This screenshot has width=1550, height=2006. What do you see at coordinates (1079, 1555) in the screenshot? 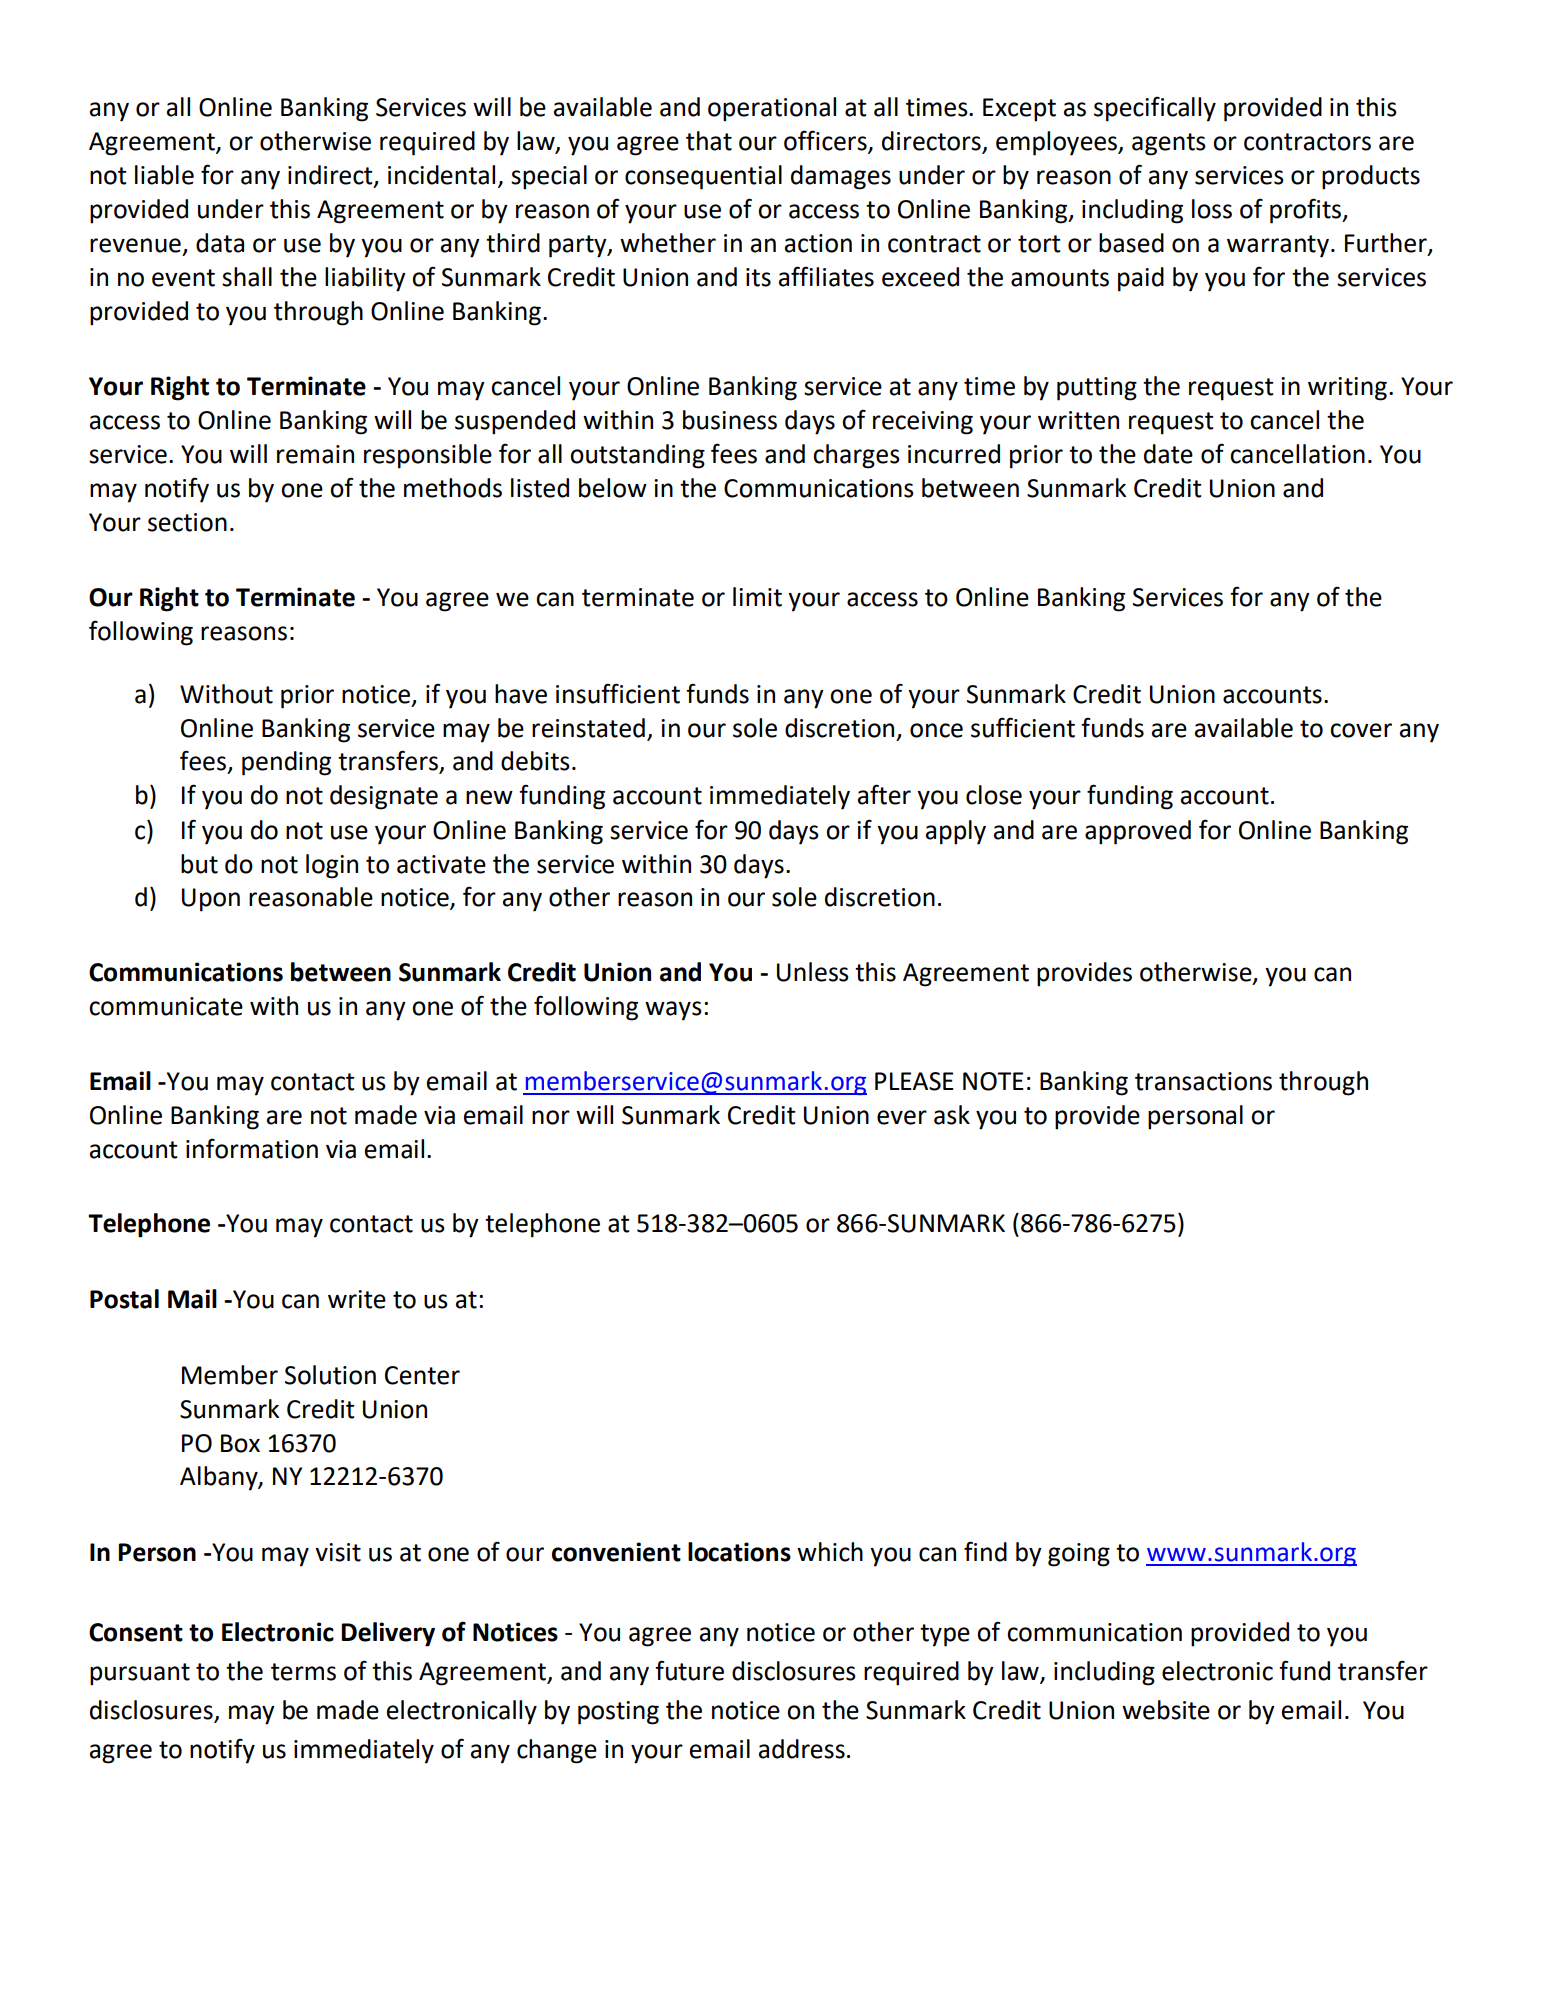
I see `going` at bounding box center [1079, 1555].
